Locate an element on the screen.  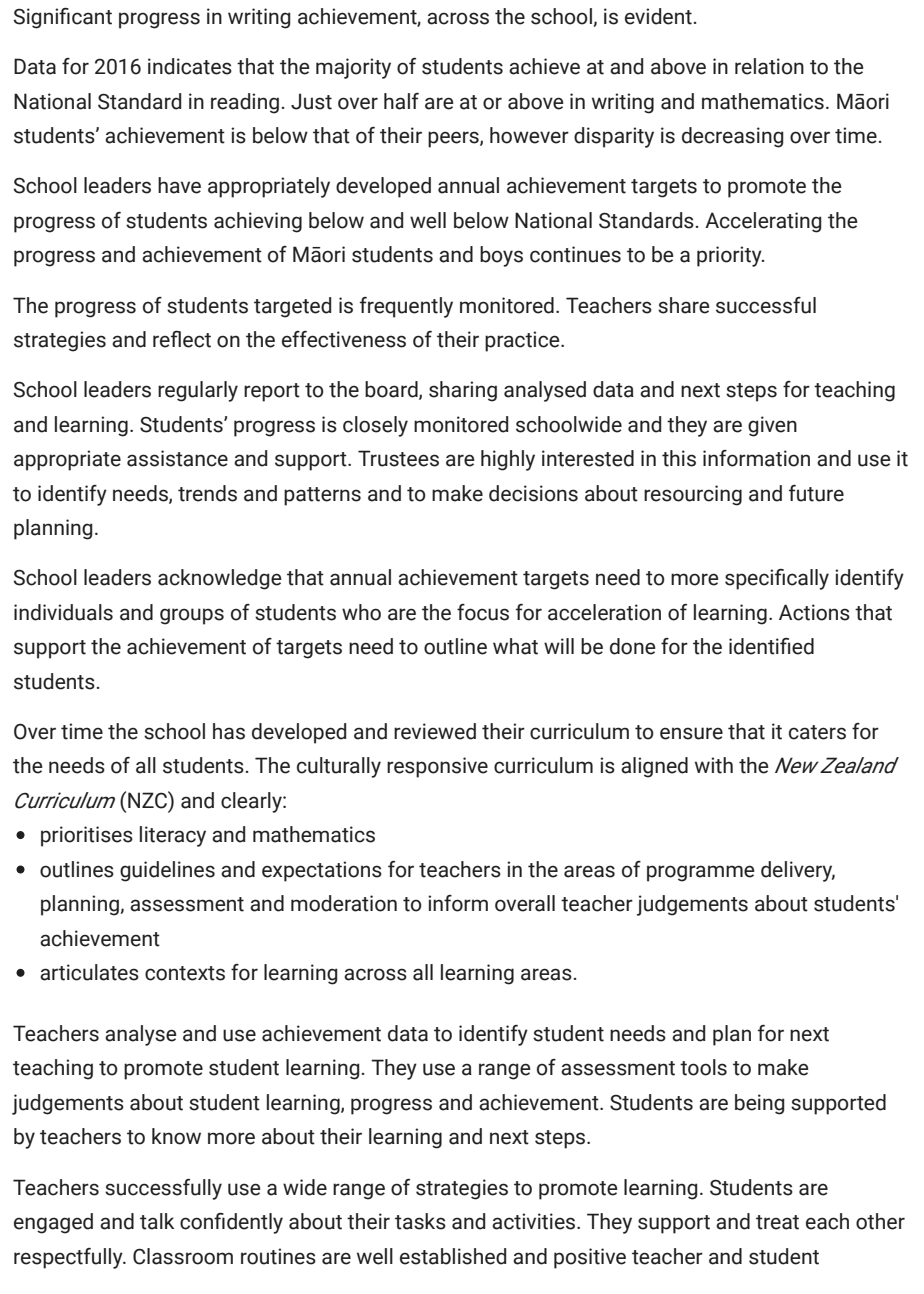
relation is located at coordinates (769, 66).
